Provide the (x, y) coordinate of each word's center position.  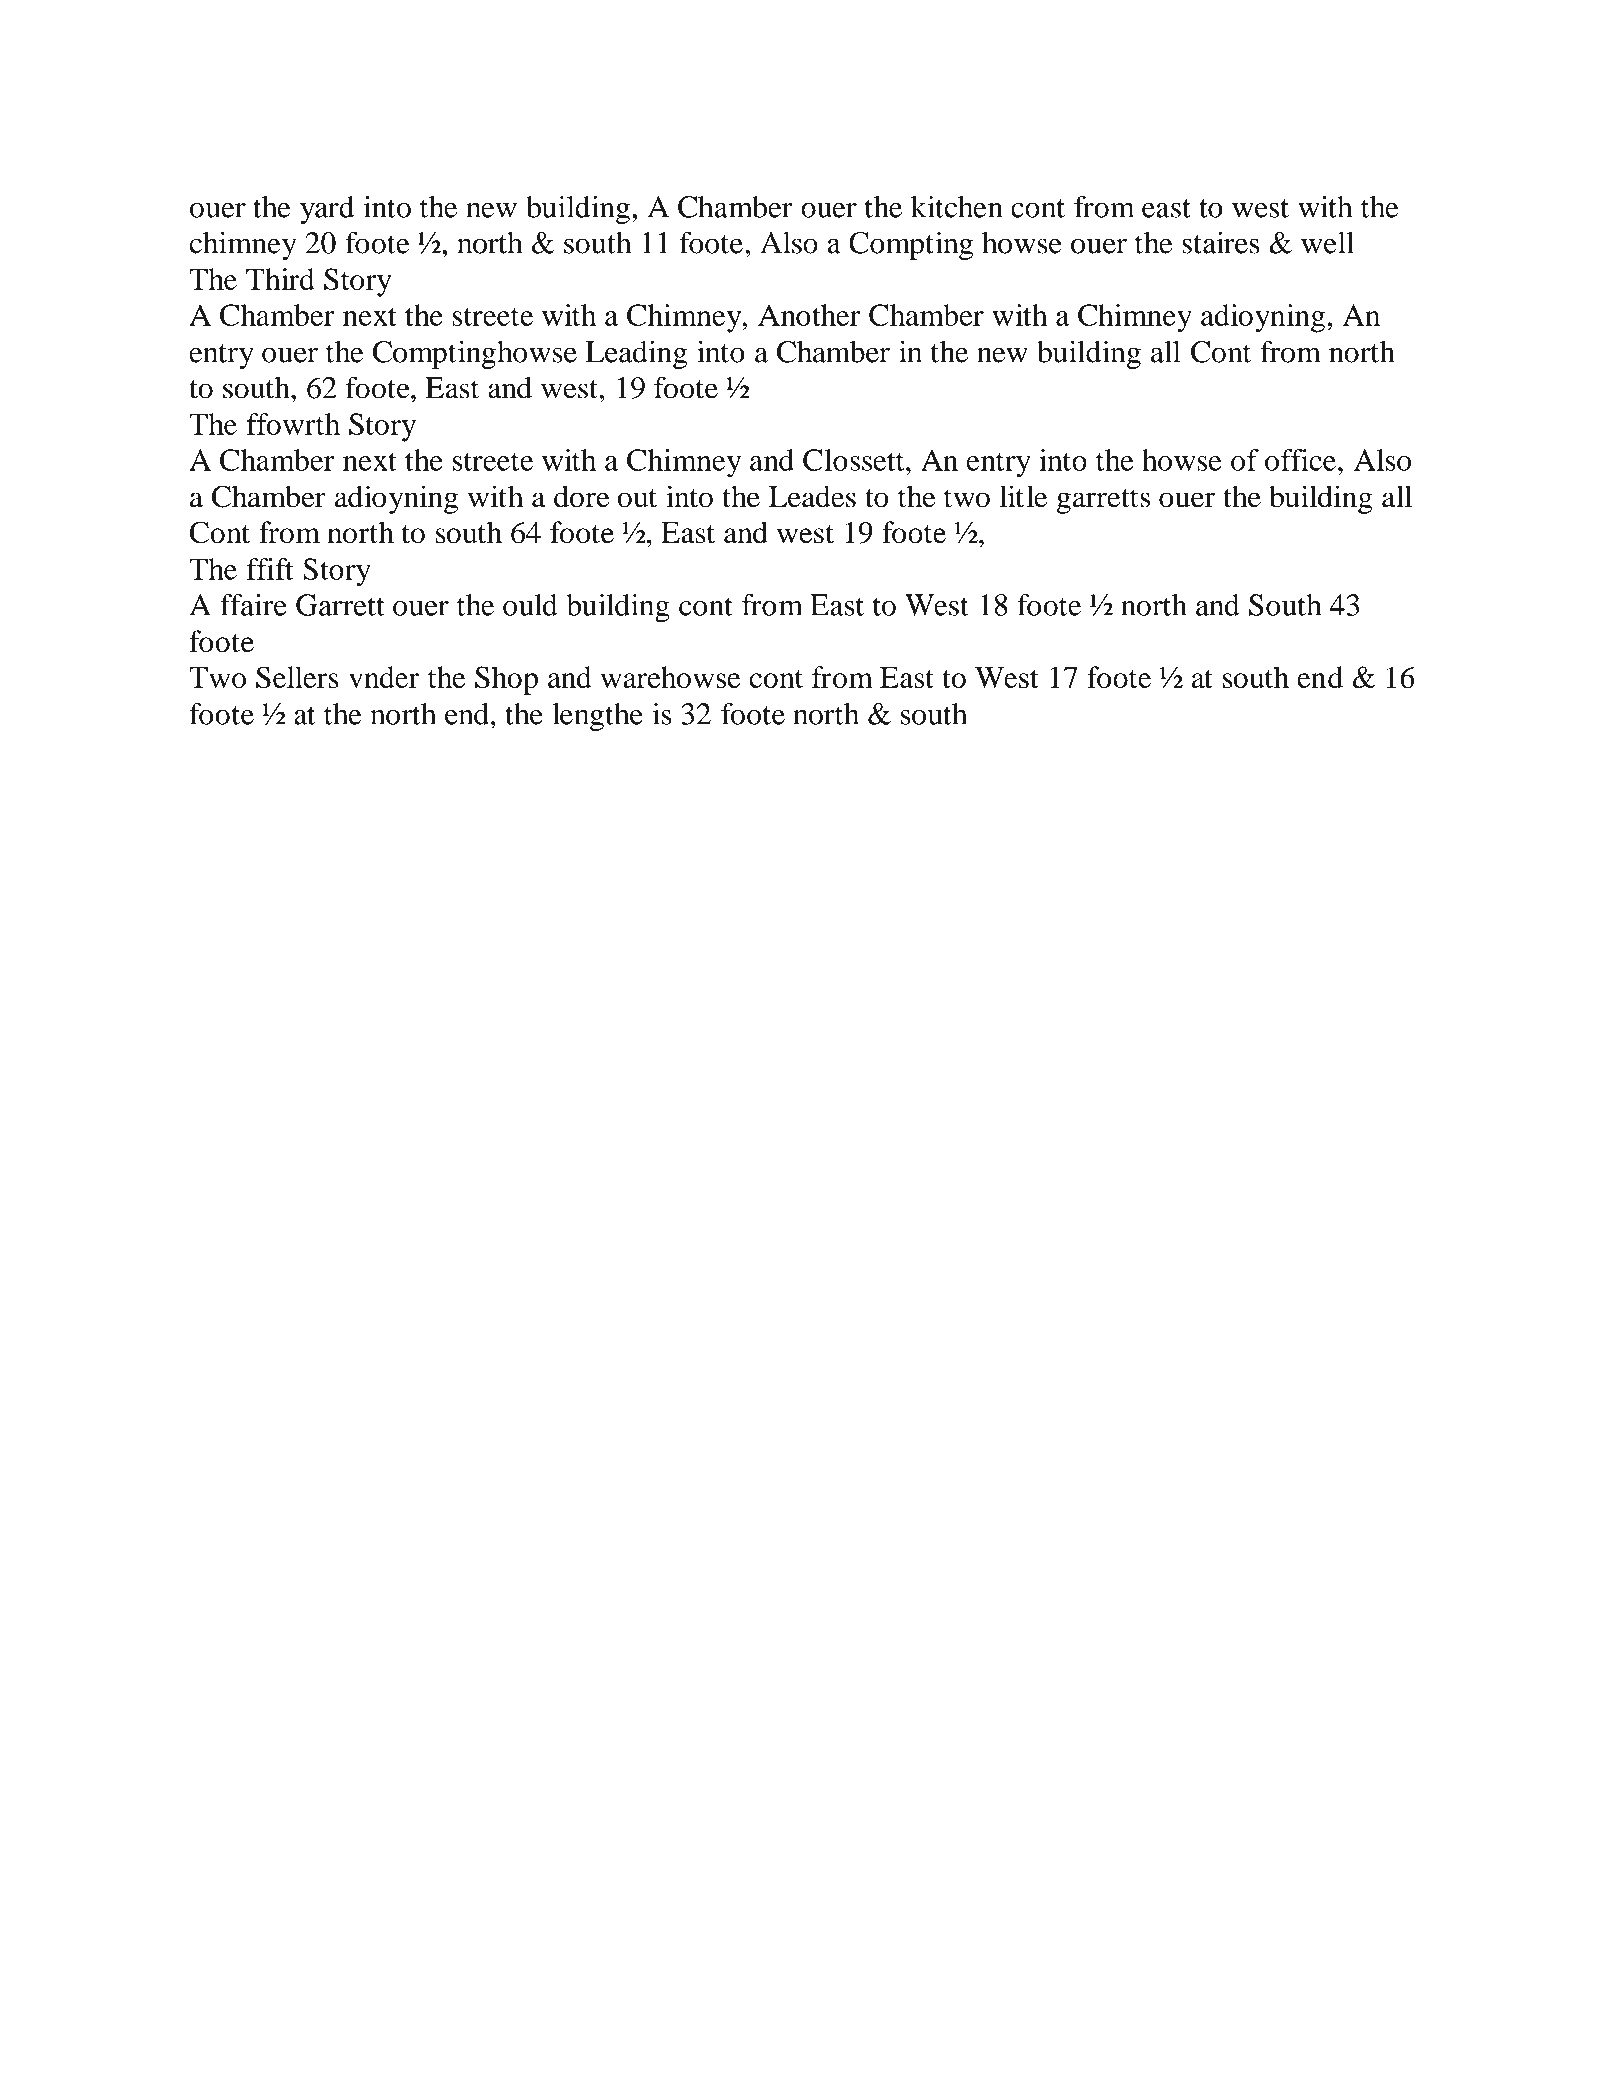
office (1302, 460)
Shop (506, 680)
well (1327, 243)
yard (327, 210)
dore (582, 496)
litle (1023, 496)
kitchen (957, 207)
